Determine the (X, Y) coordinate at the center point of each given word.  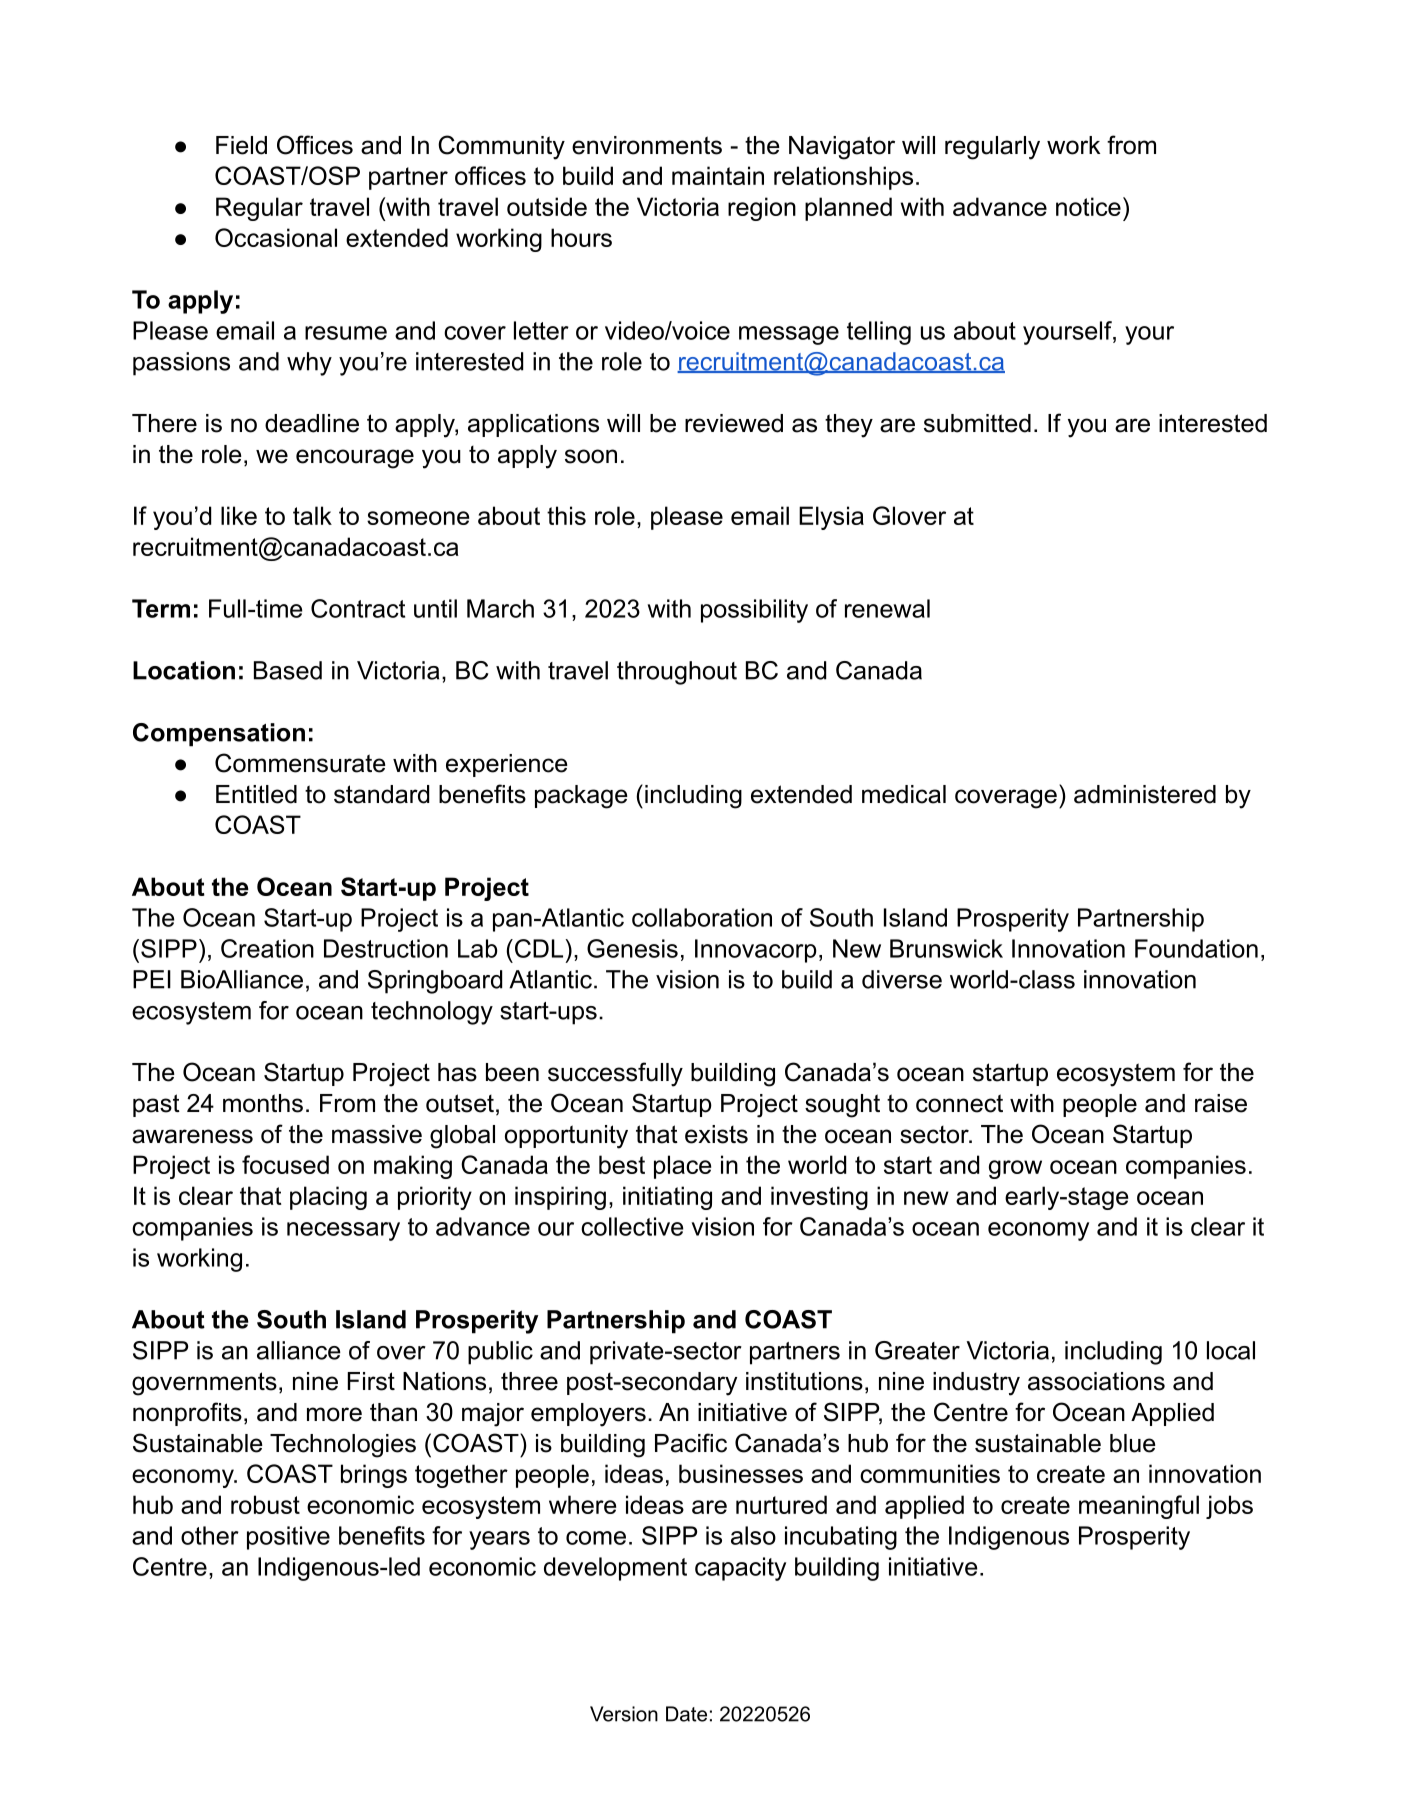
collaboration (702, 917)
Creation (267, 948)
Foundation (1196, 948)
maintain (718, 175)
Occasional (276, 237)
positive (288, 1538)
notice (1088, 206)
